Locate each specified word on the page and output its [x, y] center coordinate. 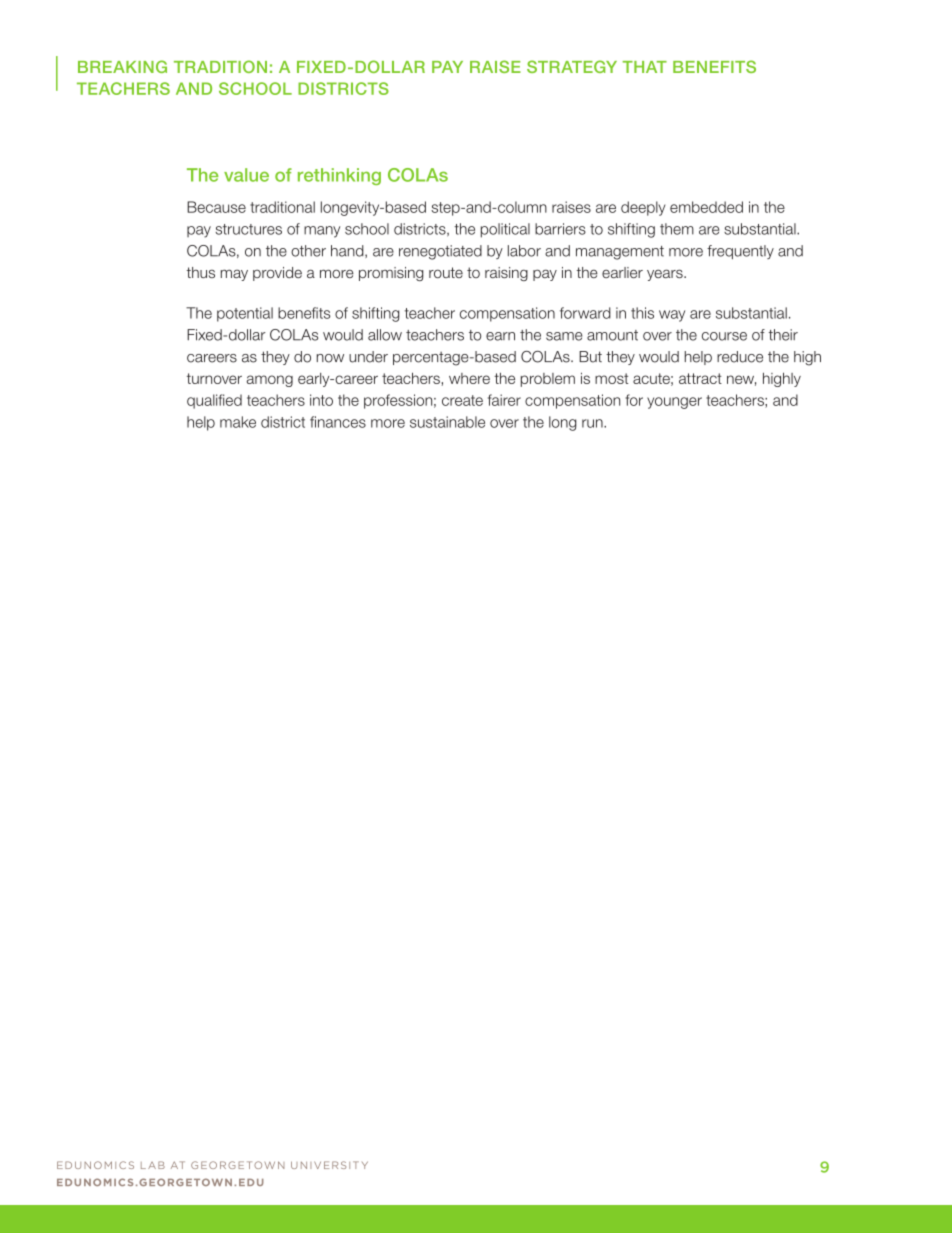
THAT [645, 67]
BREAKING [122, 66]
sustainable [447, 422]
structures [249, 229]
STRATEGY [572, 66]
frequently [740, 252]
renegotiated [440, 252]
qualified [214, 401]
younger [674, 403]
